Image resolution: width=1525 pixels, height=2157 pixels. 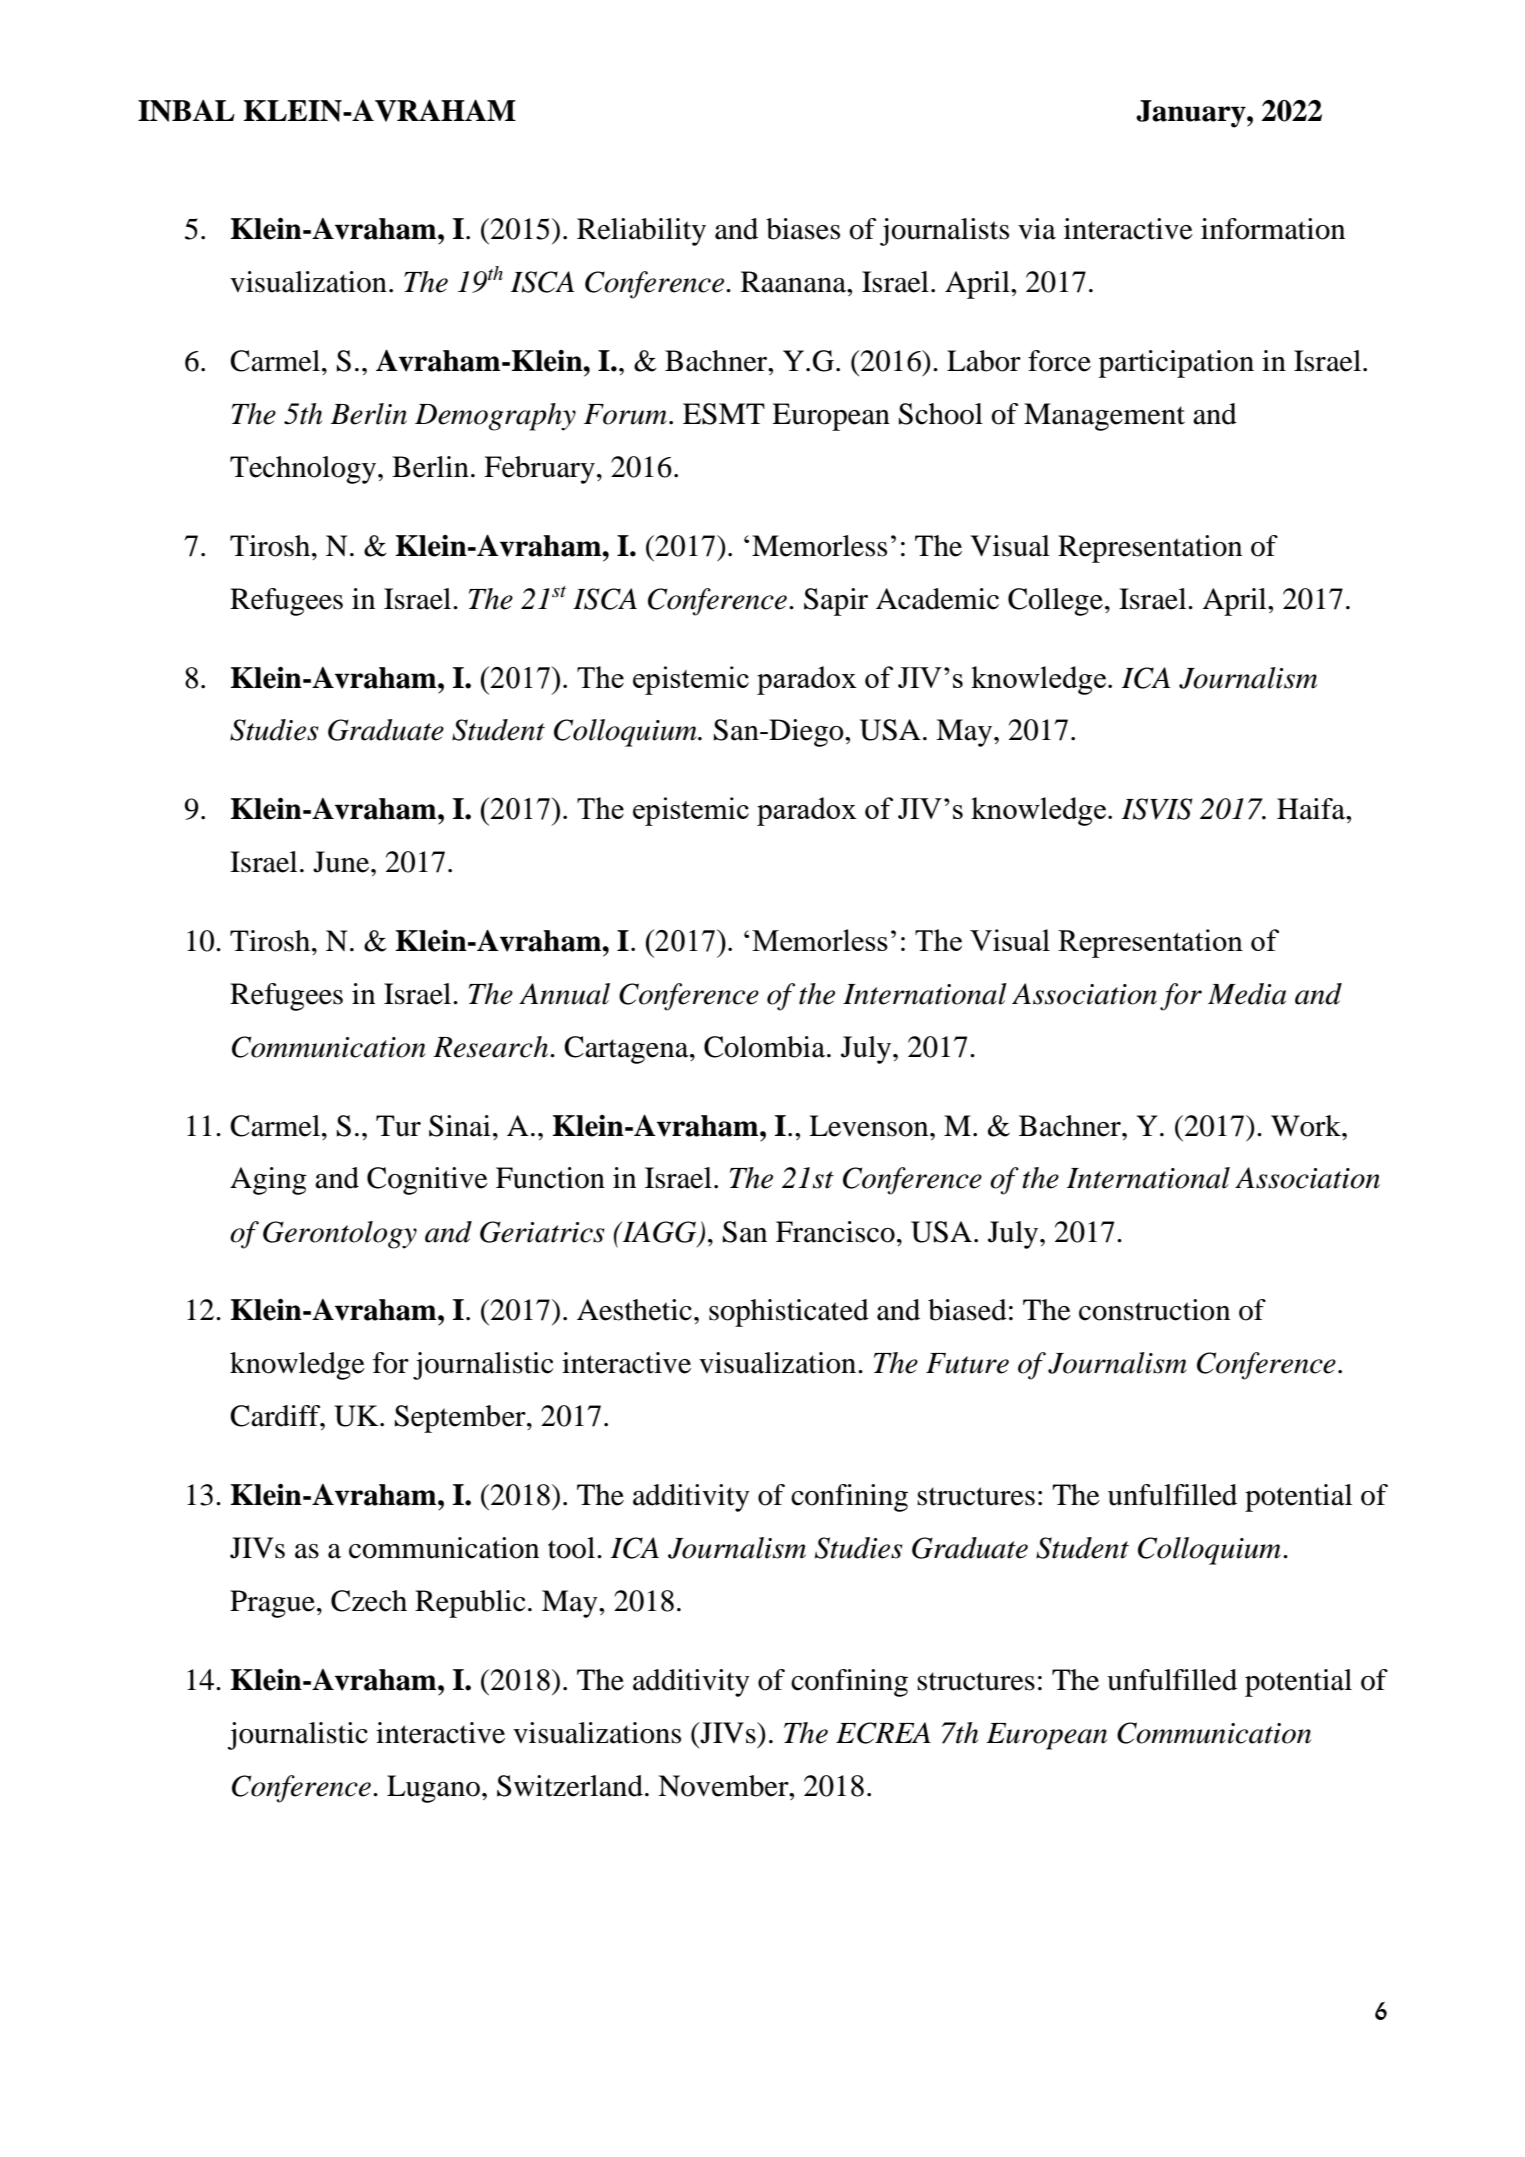 What do you see at coordinates (1176, 364) in the screenshot?
I see `participation` at bounding box center [1176, 364].
